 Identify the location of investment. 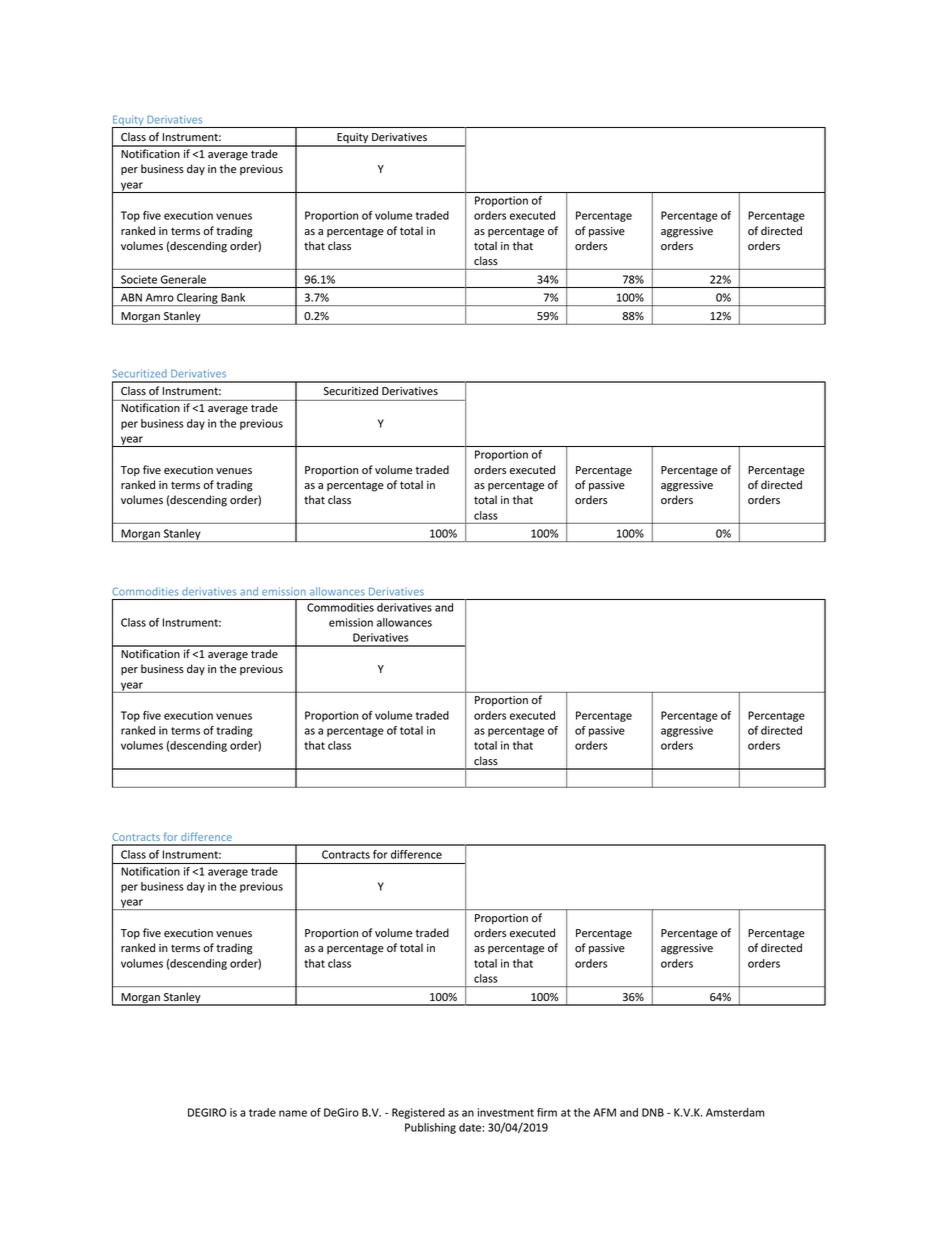
(506, 1112).
